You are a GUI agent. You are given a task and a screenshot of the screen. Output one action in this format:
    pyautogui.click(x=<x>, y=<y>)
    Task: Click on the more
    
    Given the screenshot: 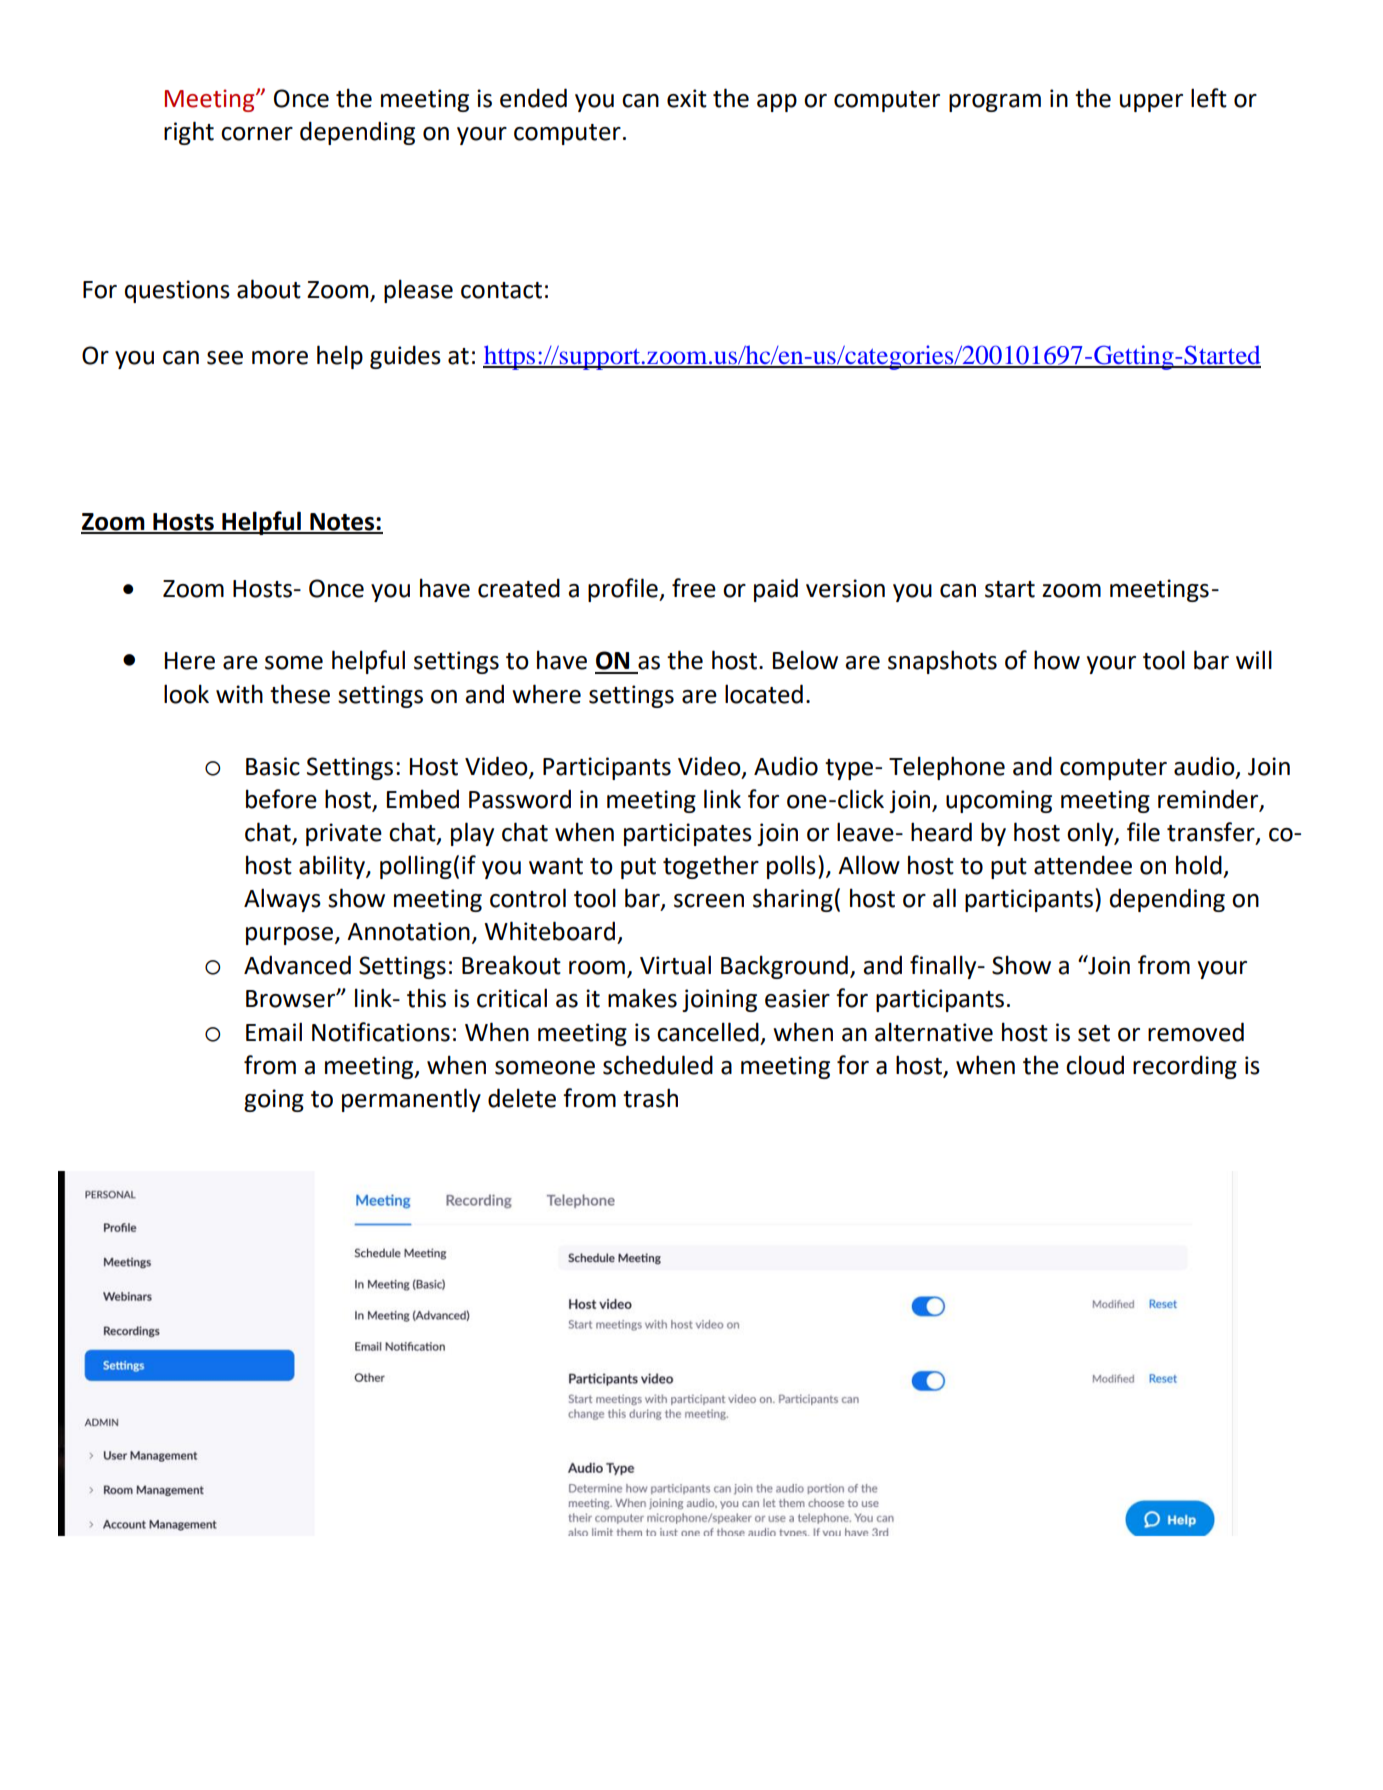 What is the action you would take?
    pyautogui.click(x=280, y=358)
